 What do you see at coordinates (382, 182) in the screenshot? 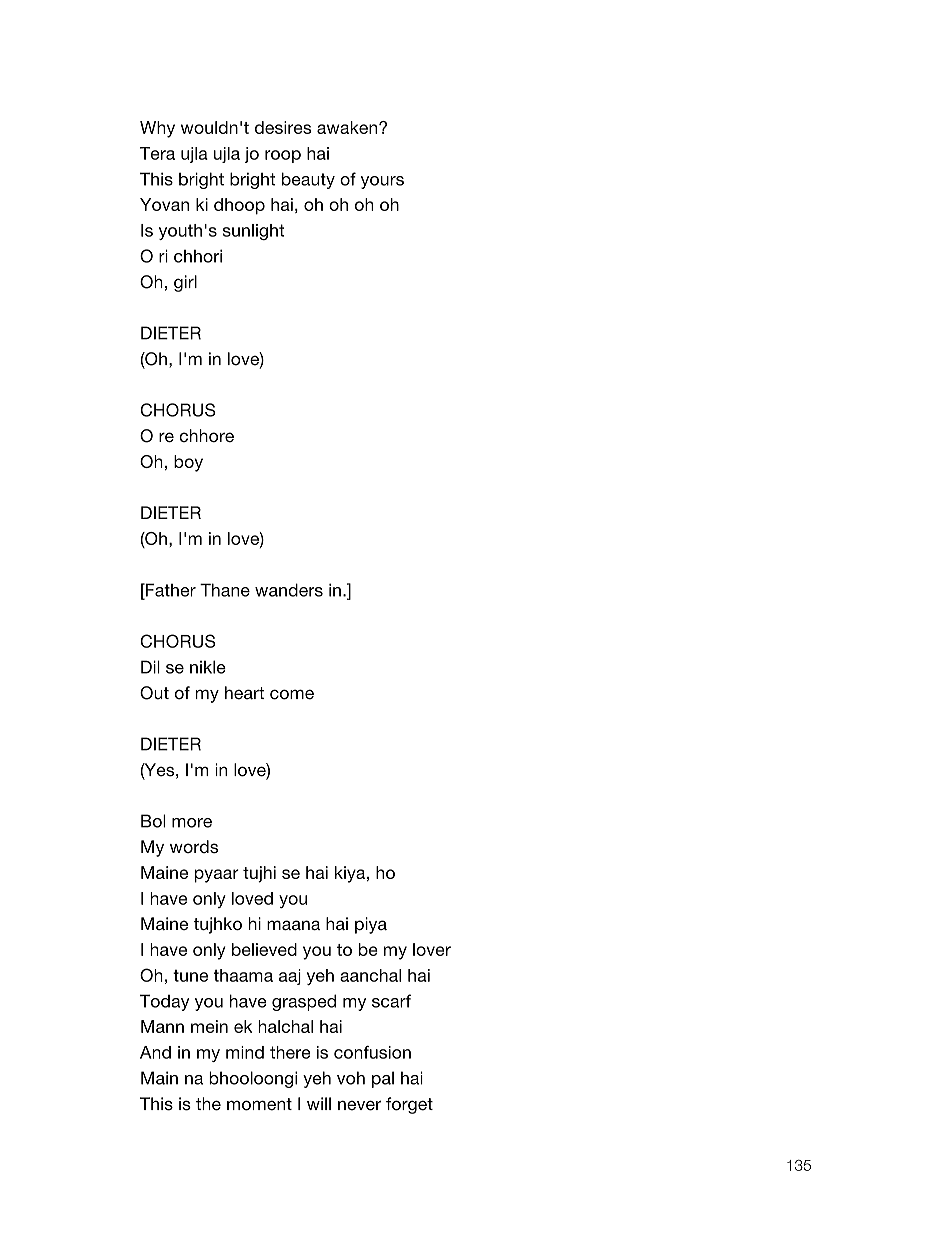
I see `yours` at bounding box center [382, 182].
